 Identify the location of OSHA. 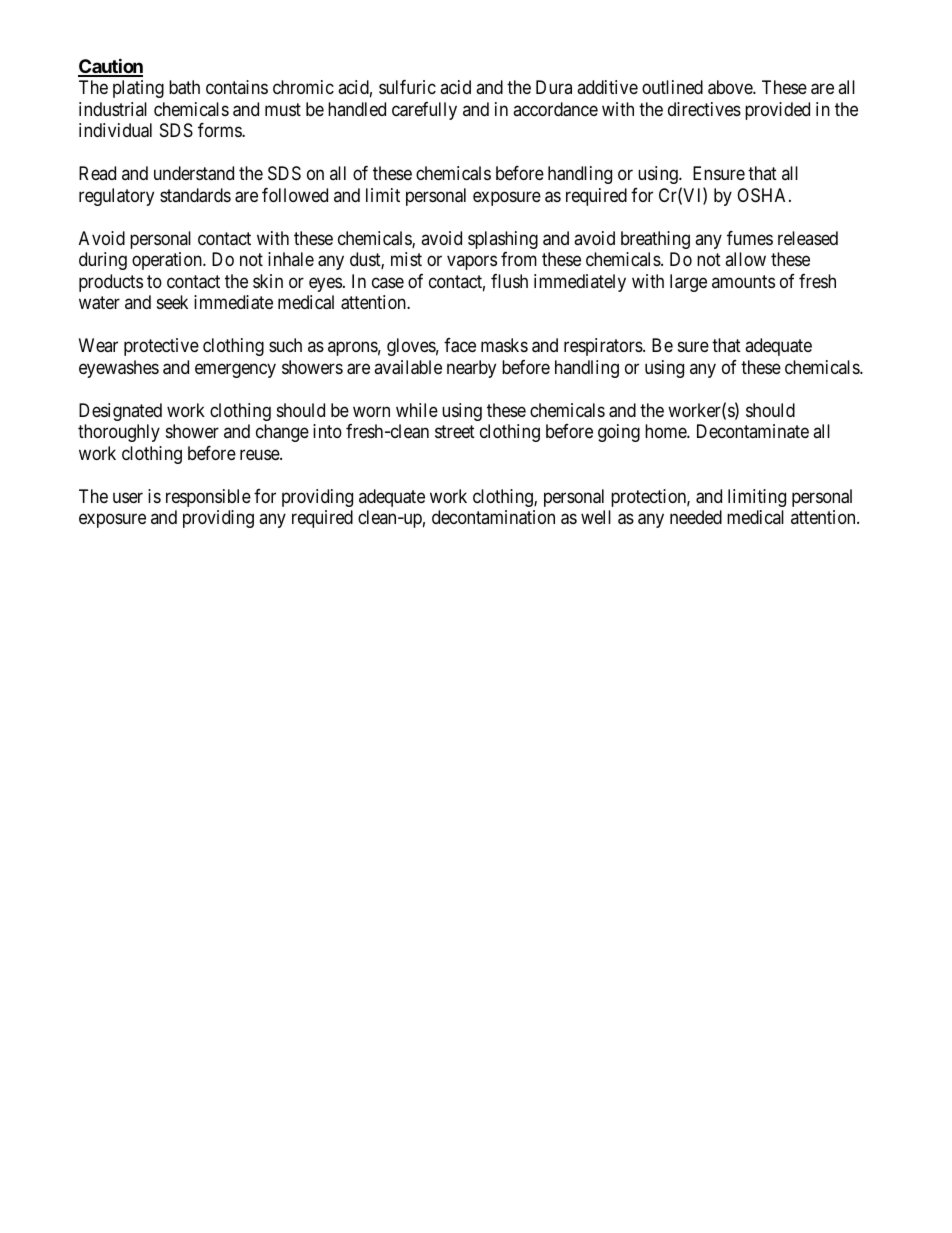
(763, 195).
